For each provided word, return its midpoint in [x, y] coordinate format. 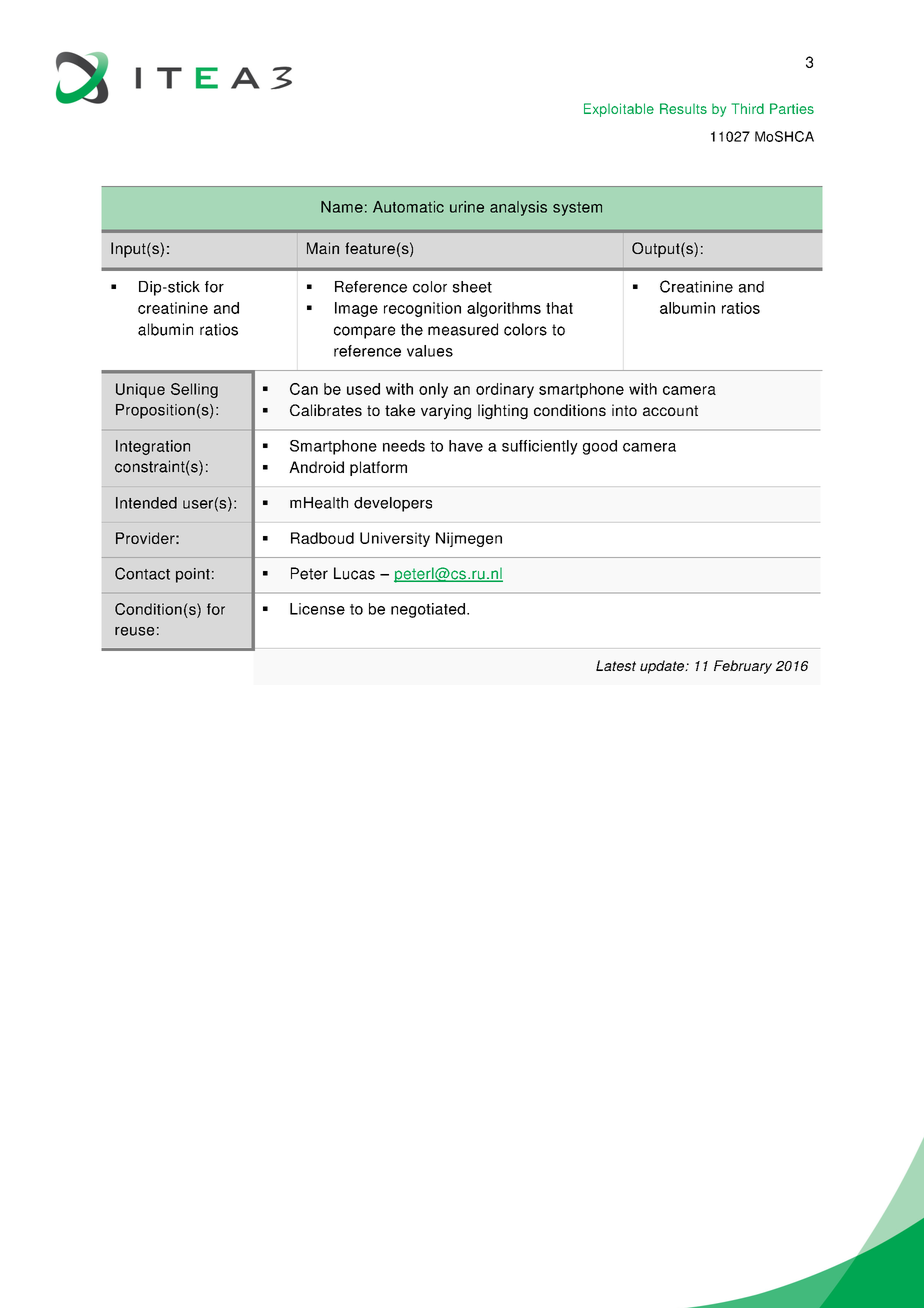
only [433, 390]
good [600, 447]
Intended [146, 503]
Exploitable [619, 110]
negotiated [428, 610]
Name [342, 207]
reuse [134, 631]
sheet [472, 287]
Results [683, 108]
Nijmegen [469, 539]
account [670, 410]
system [577, 209]
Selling [194, 390]
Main [323, 248]
